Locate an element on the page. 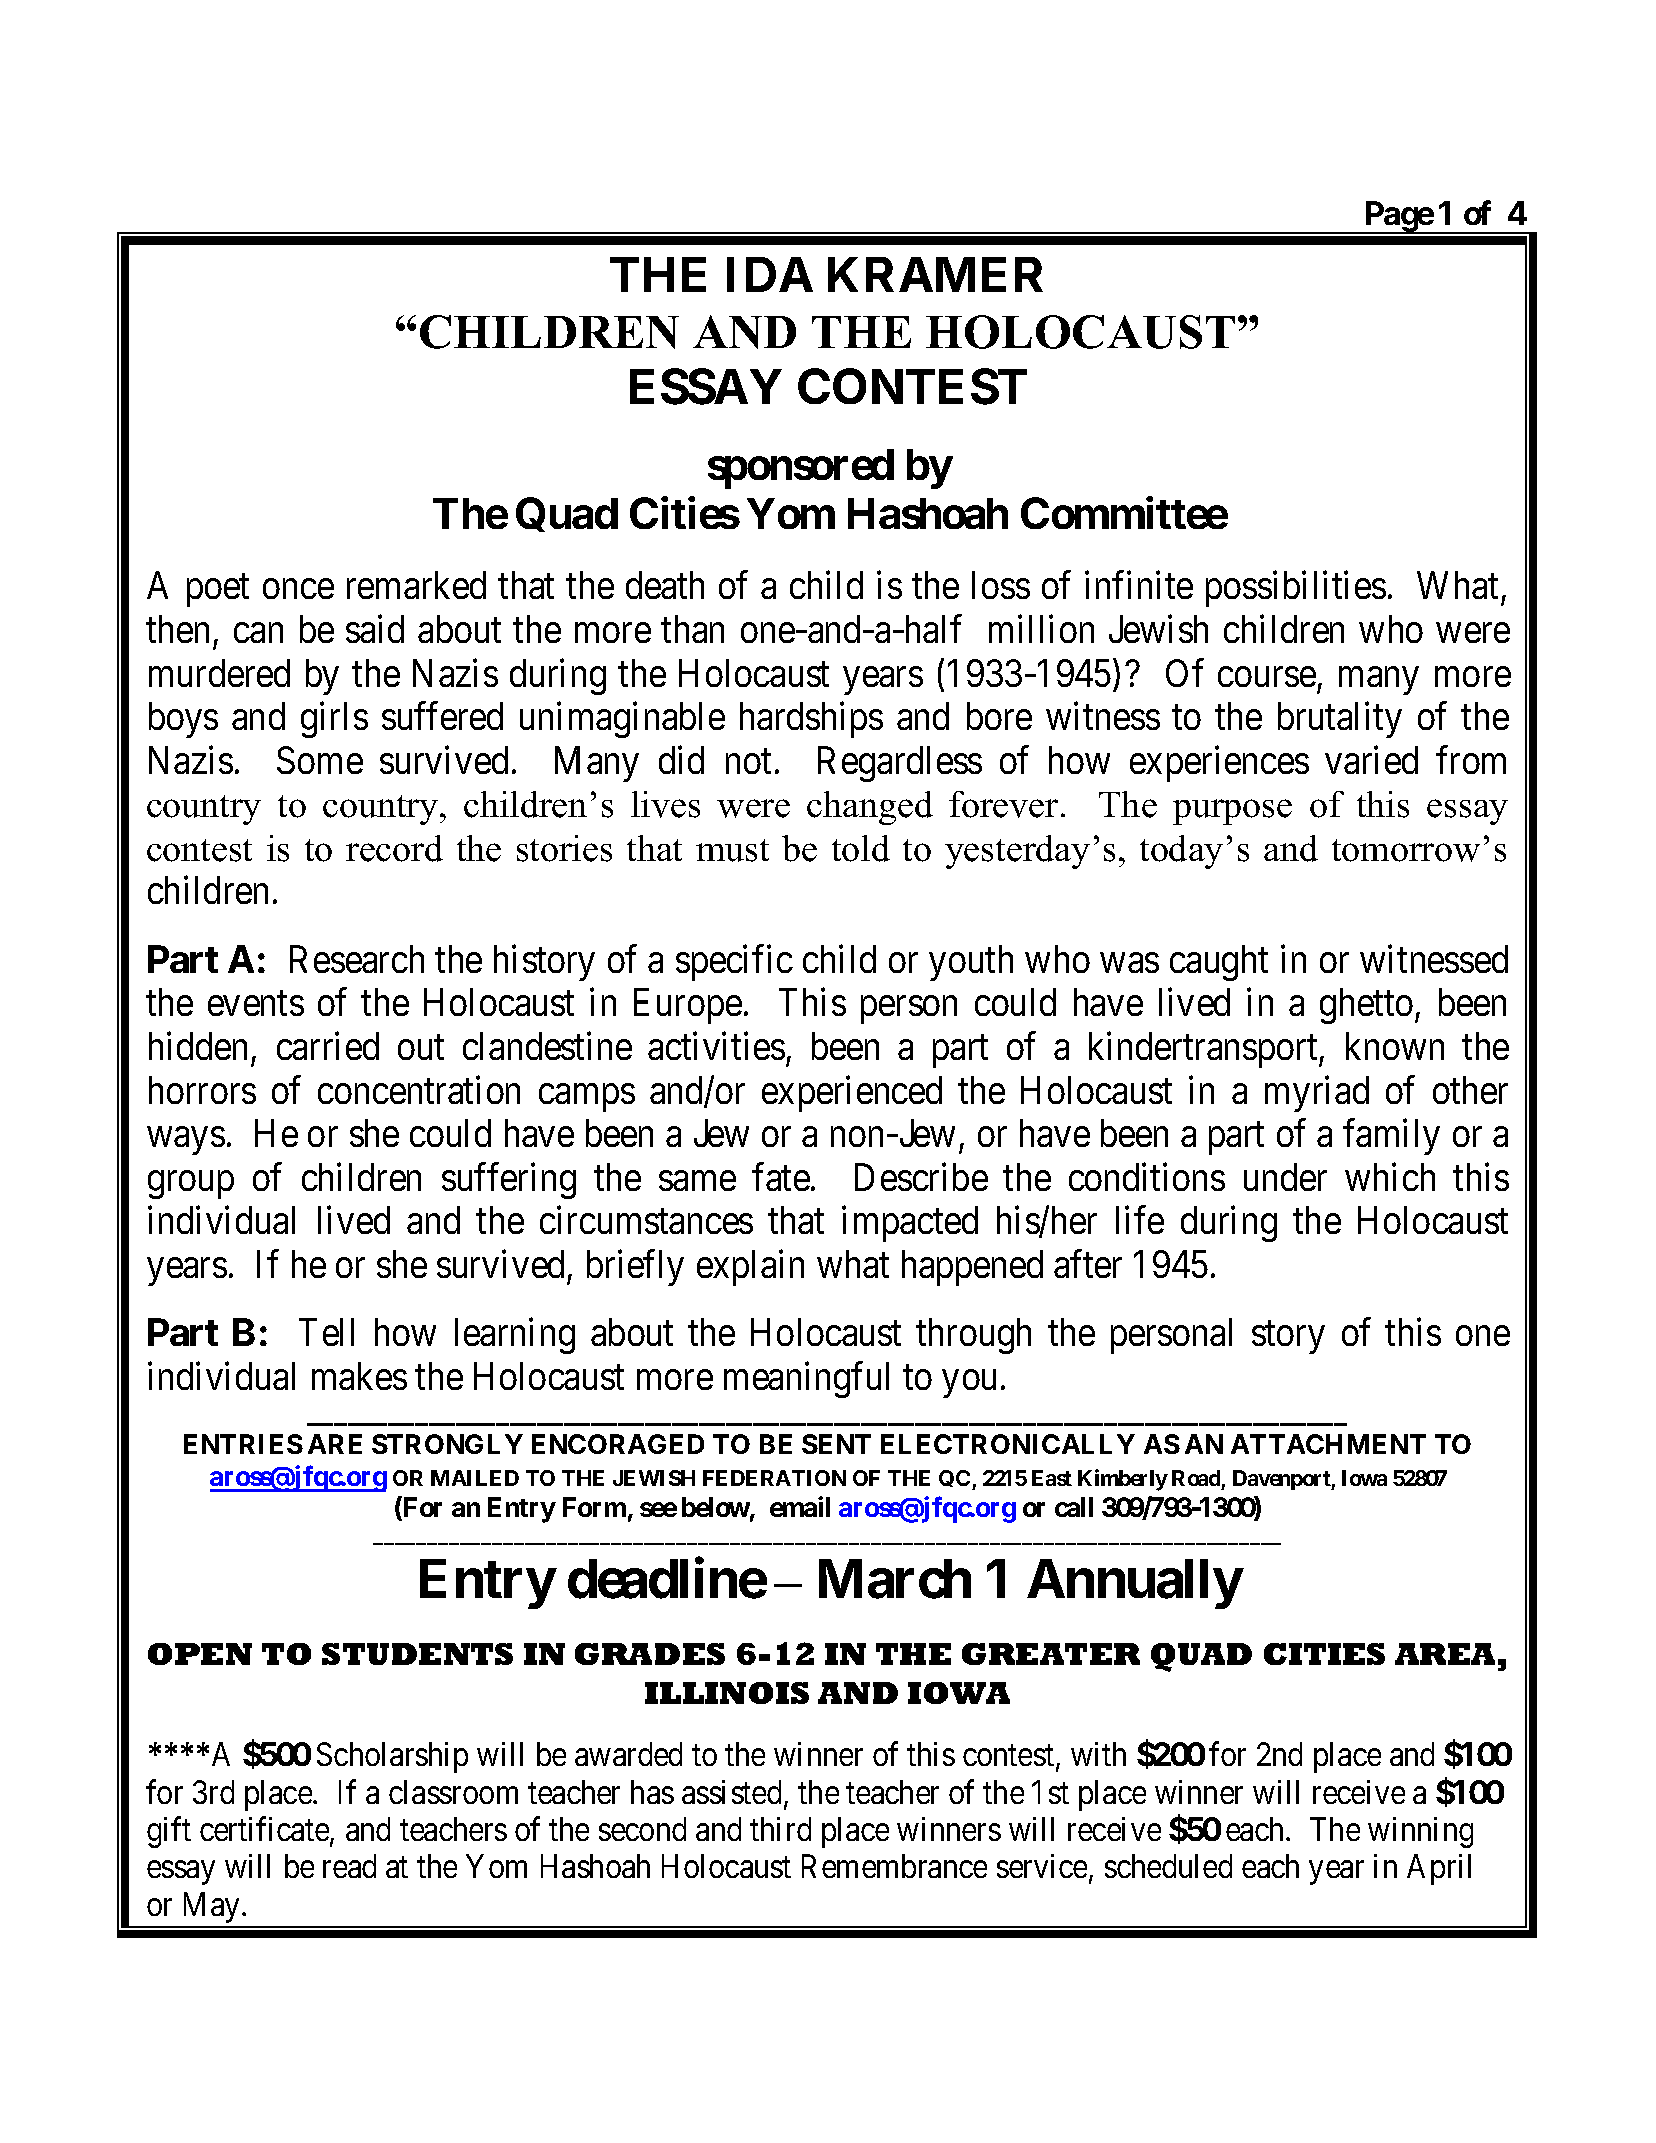  experienced is located at coordinates (852, 1094).
